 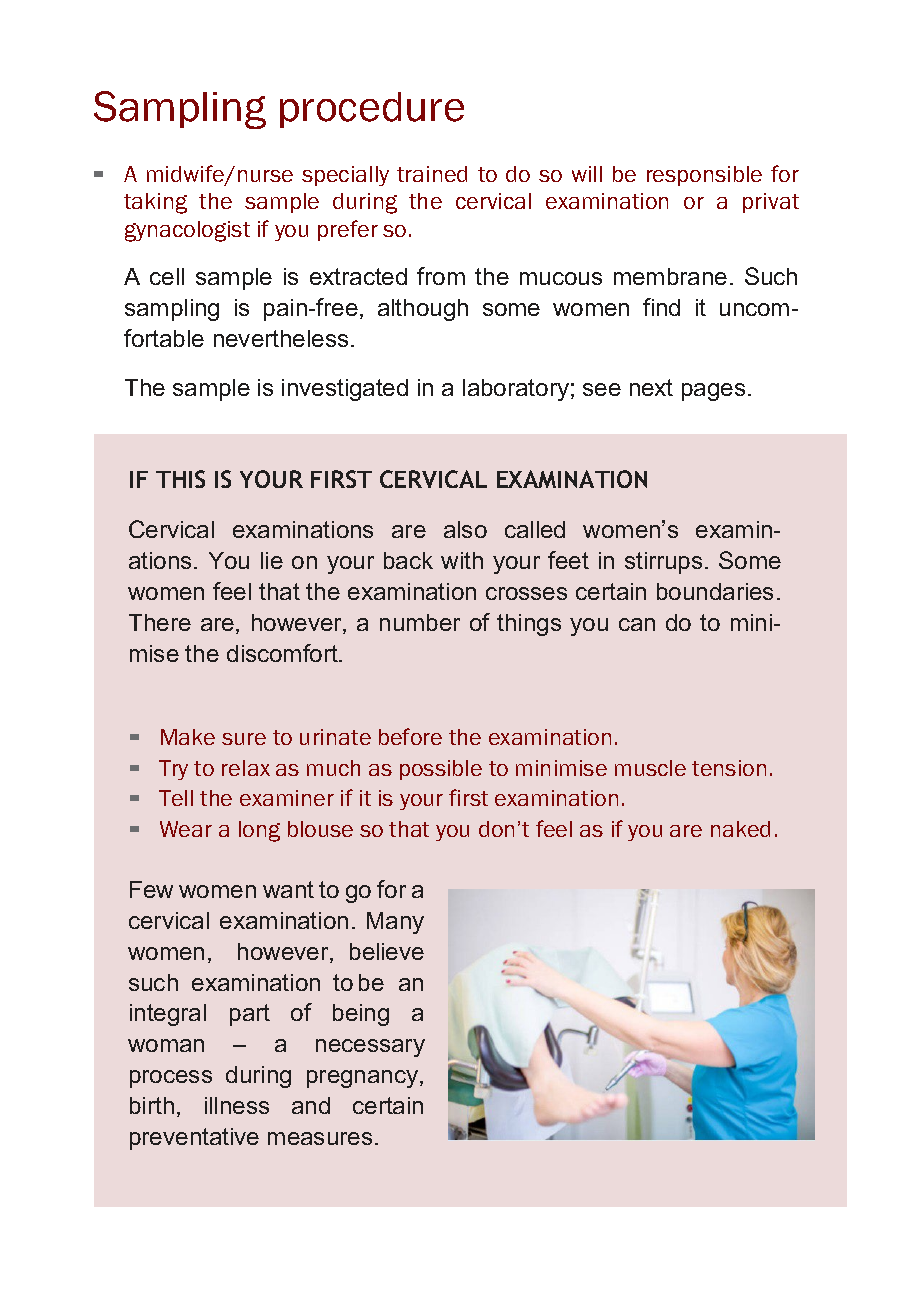 I want to click on taking, so click(x=155, y=203).
